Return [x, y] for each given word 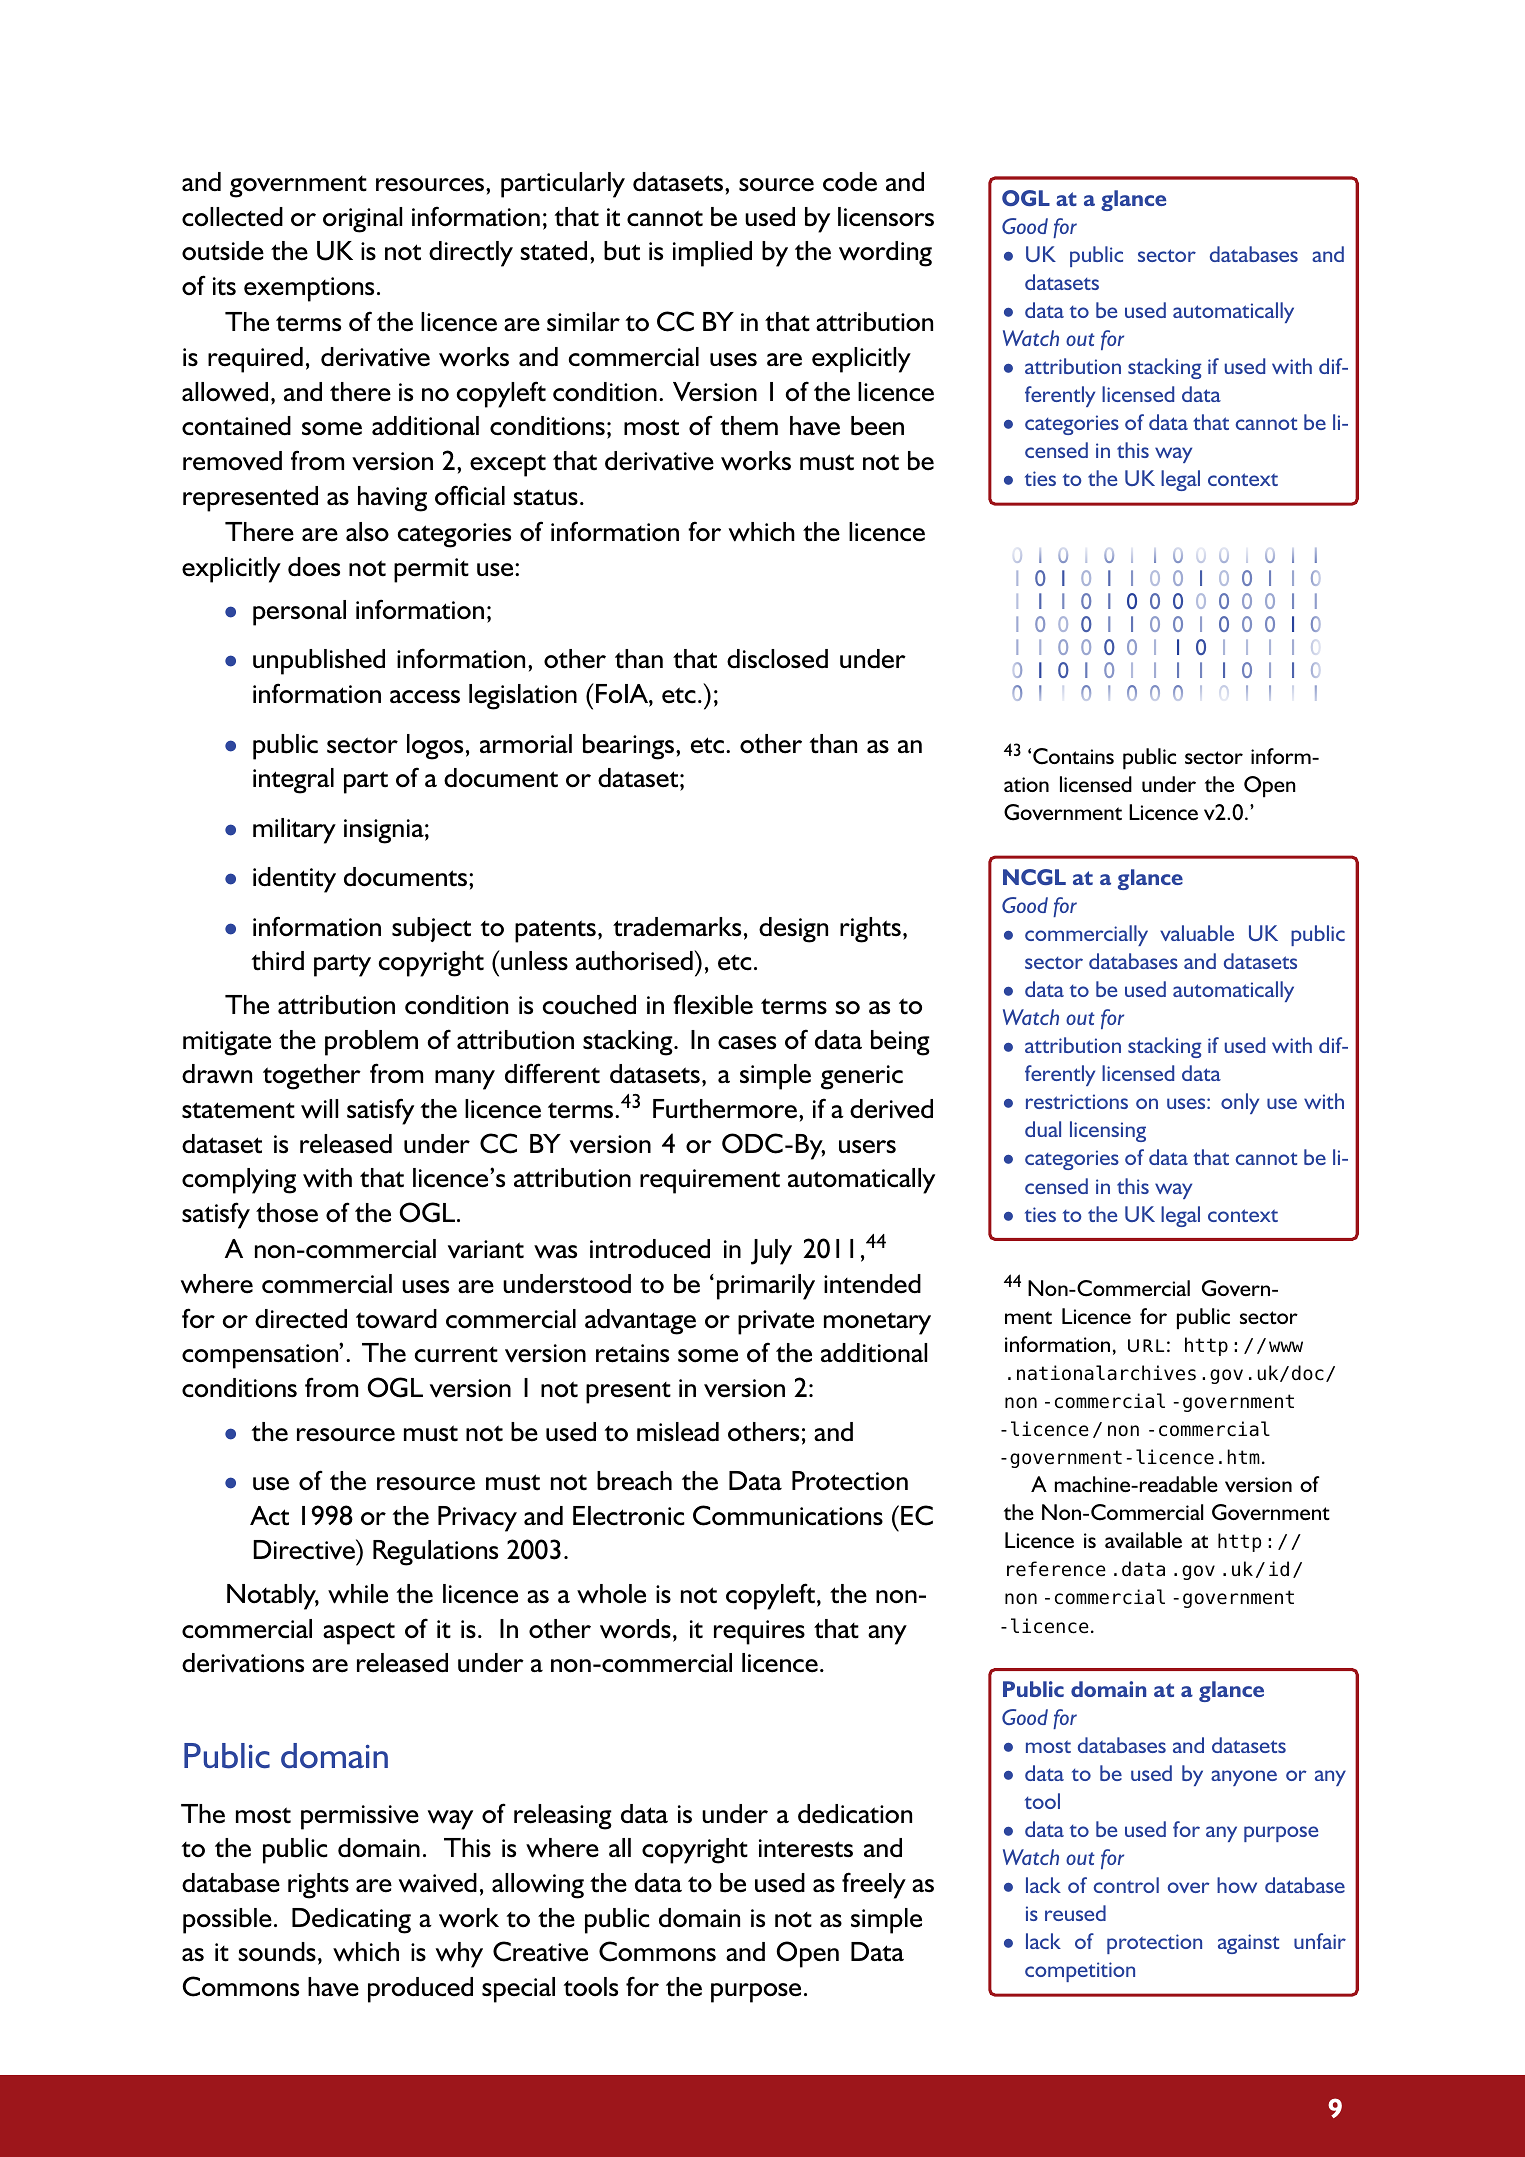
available [1143, 1540]
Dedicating [351, 1921]
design [793, 930]
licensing [1108, 1131]
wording [885, 254]
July [771, 1252]
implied [712, 254]
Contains [1073, 756]
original [362, 220]
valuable [1197, 933]
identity [294, 880]
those [287, 1213]
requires [759, 1632]
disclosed [777, 659]
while [358, 1594]
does [314, 567]
